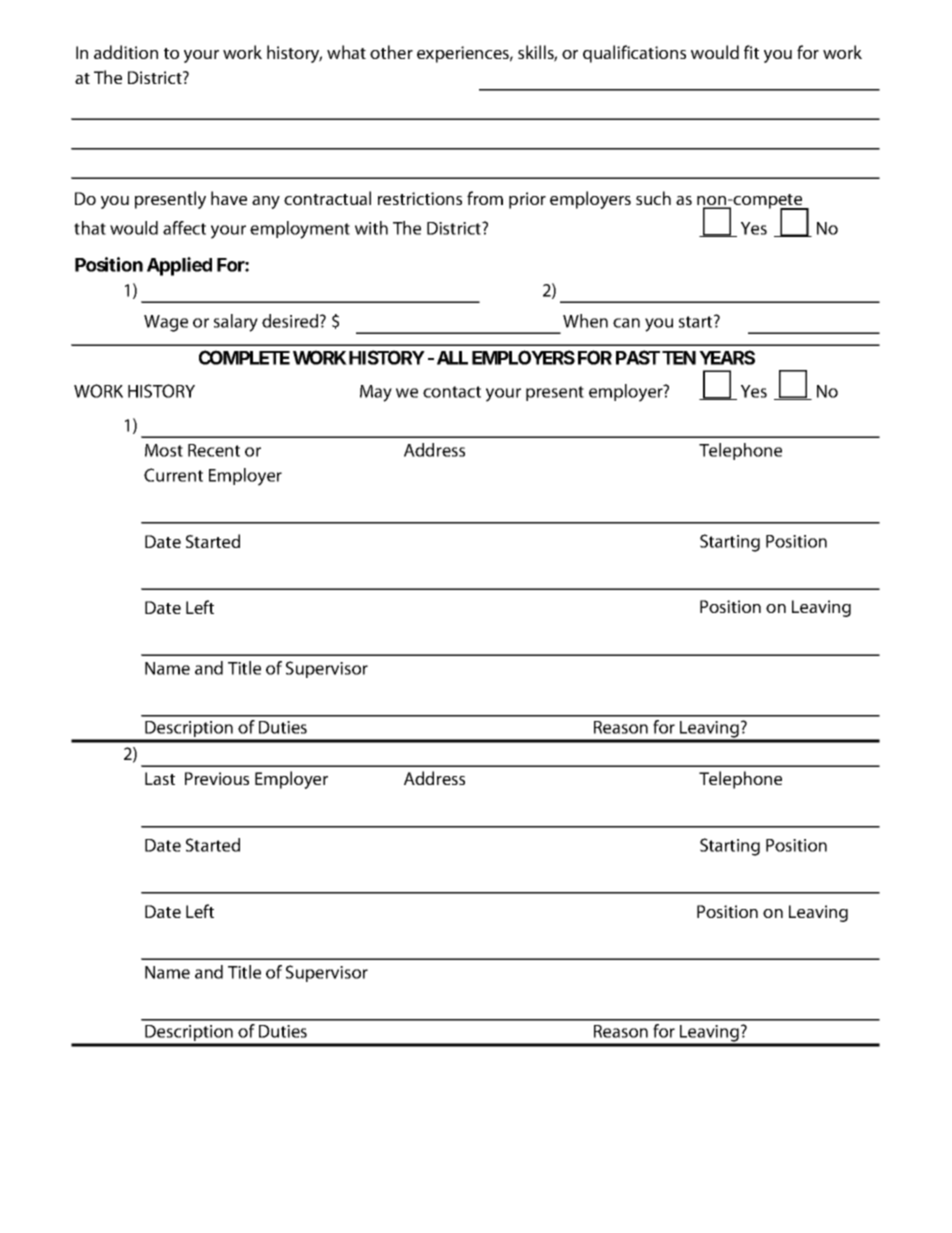 This page has width=952, height=1233. Describe the element at coordinates (638, 357) in the page. I see `PAST` at that location.
